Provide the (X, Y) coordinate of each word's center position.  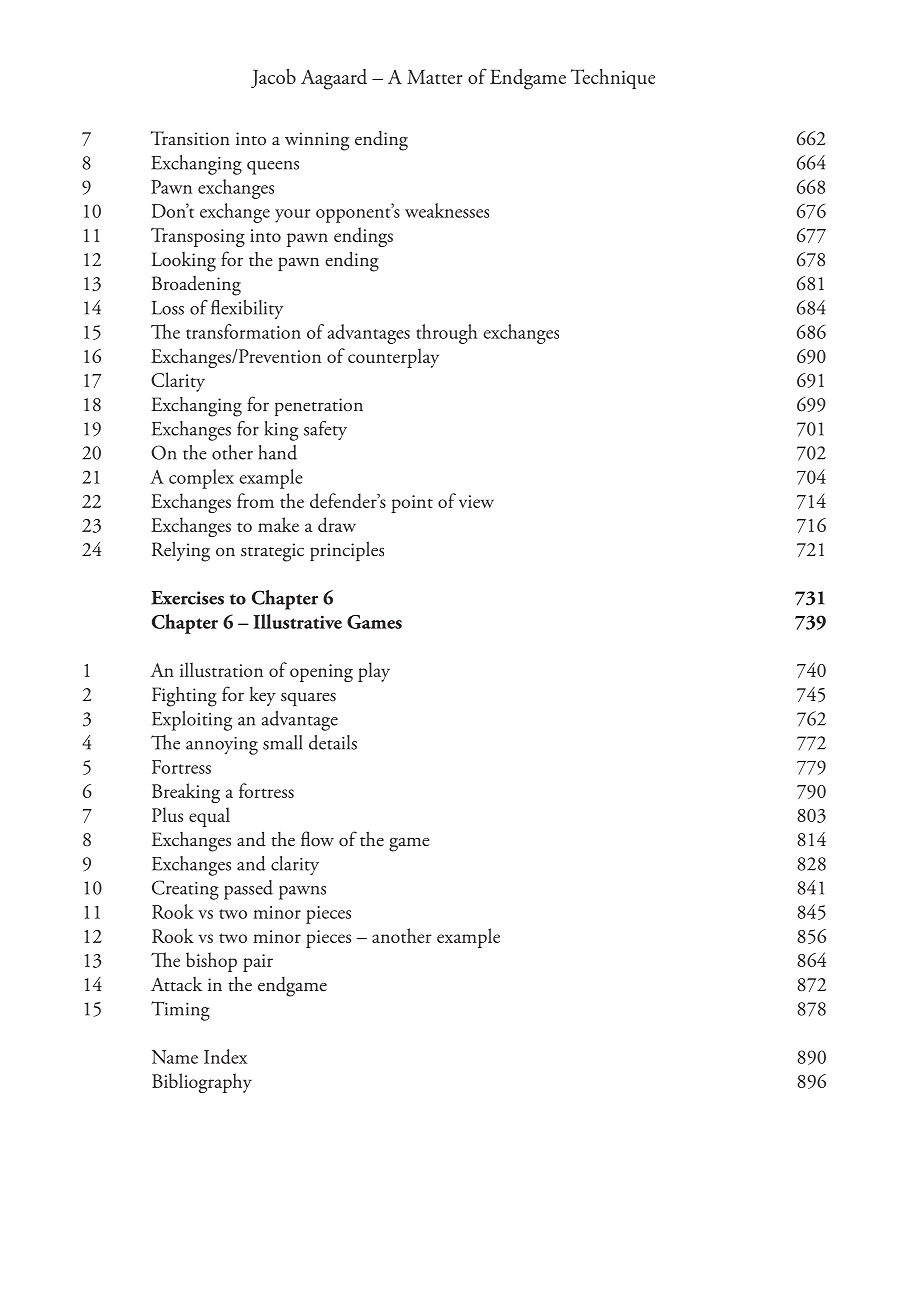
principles (347, 551)
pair (258, 963)
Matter (435, 77)
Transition (190, 138)
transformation (243, 331)
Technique (613, 79)
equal (209, 817)
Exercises (187, 598)
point (412, 504)
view (476, 501)
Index (225, 1056)
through (447, 334)
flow (317, 839)
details (333, 742)
